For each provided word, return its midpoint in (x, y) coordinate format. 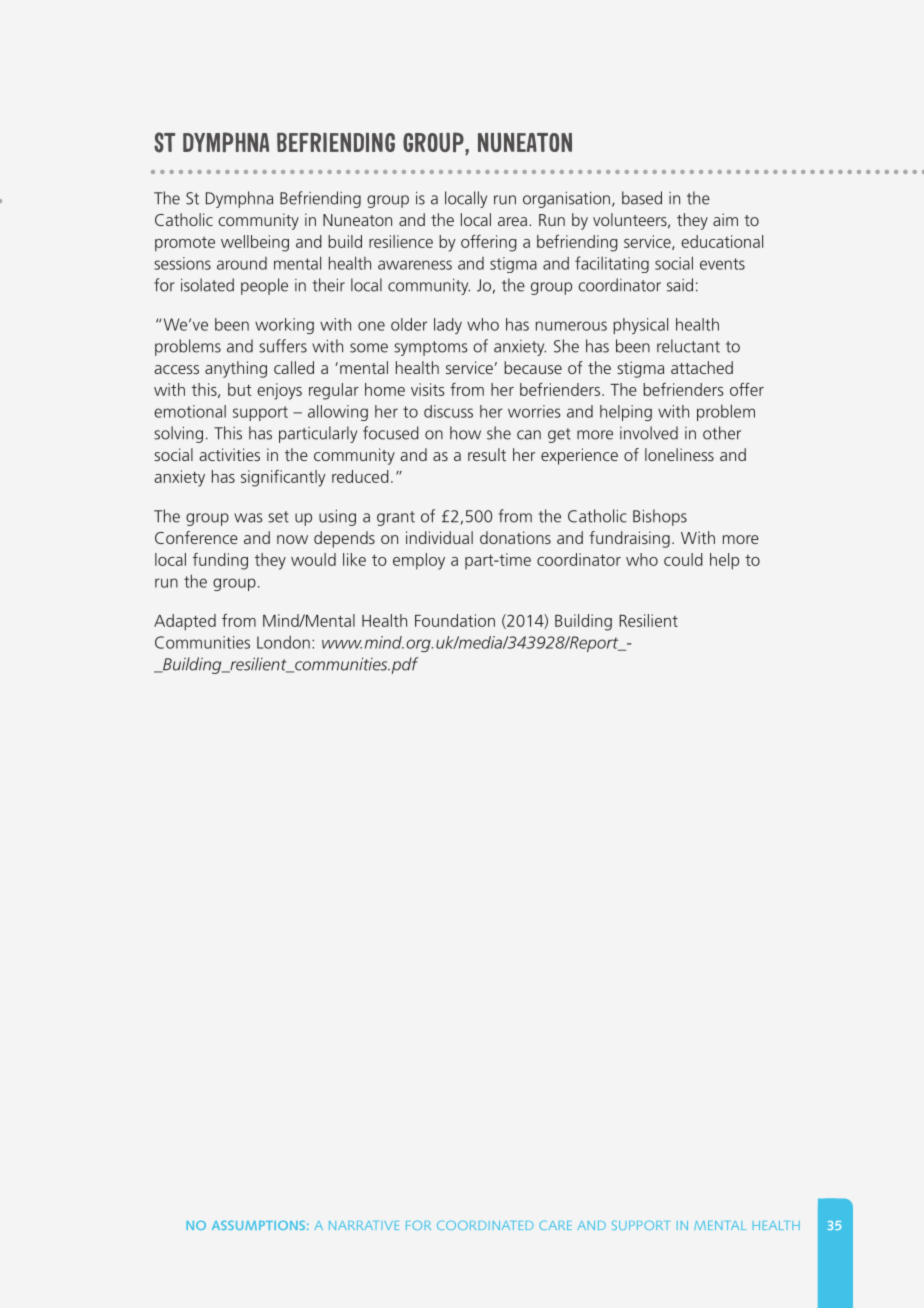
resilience (401, 241)
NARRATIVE (364, 1225)
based (642, 198)
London (283, 642)
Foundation (455, 620)
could (683, 559)
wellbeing (255, 243)
